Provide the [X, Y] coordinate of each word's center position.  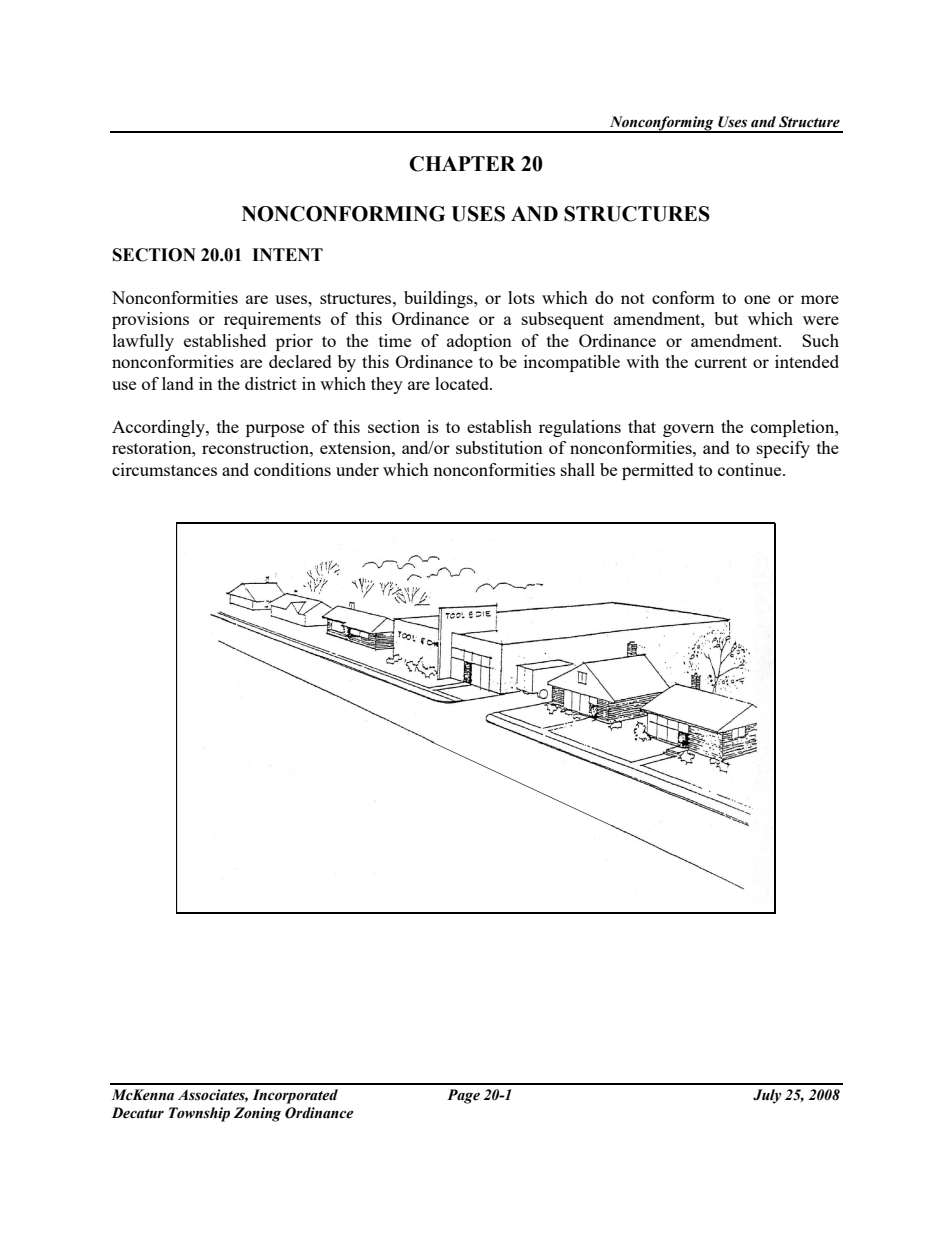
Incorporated [295, 1096]
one [757, 299]
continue [751, 469]
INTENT [287, 254]
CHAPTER [462, 164]
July [767, 1096]
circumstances [164, 469]
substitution [499, 447]
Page [463, 1096]
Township [199, 1114]
